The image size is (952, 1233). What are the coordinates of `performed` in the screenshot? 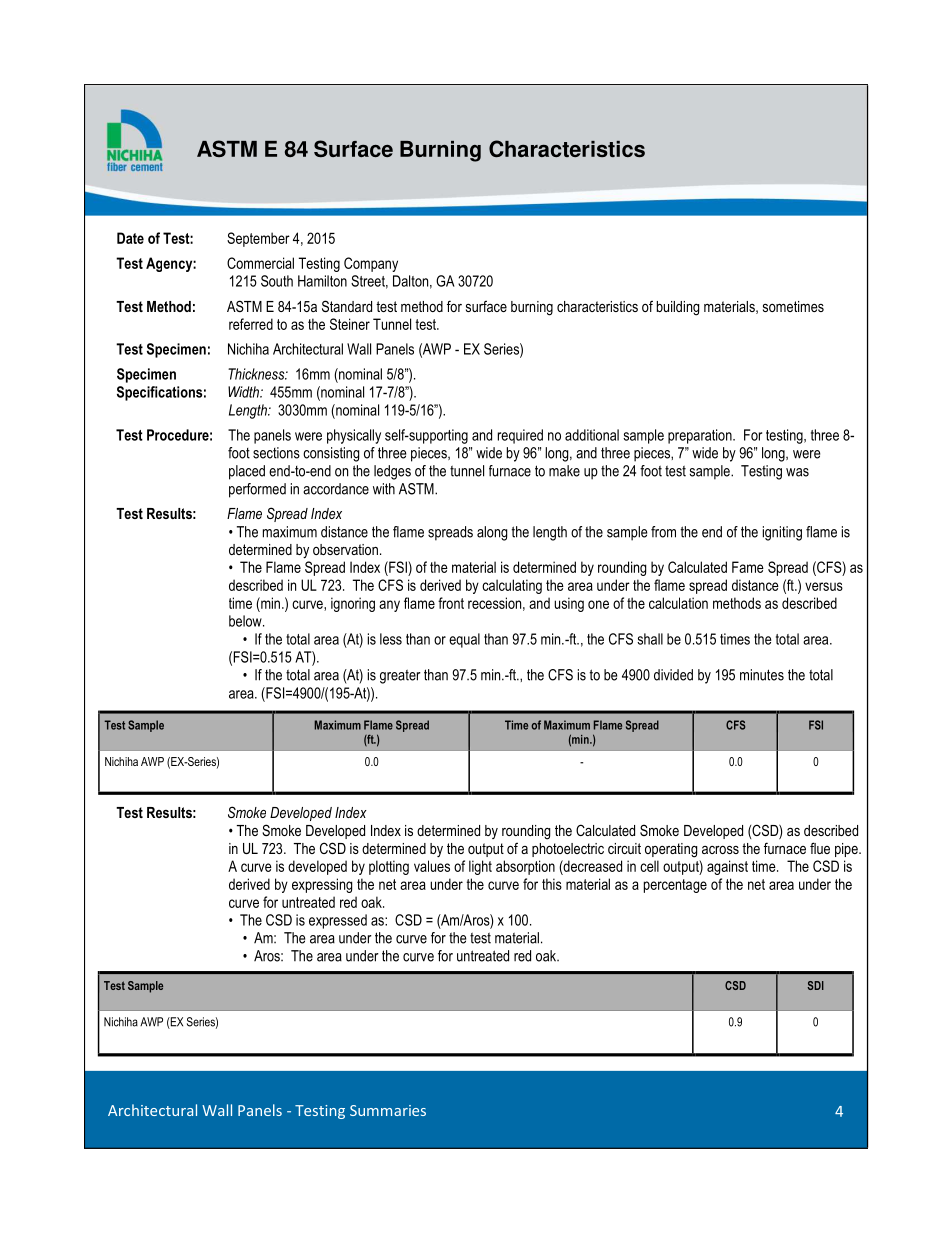 It's located at (257, 490).
